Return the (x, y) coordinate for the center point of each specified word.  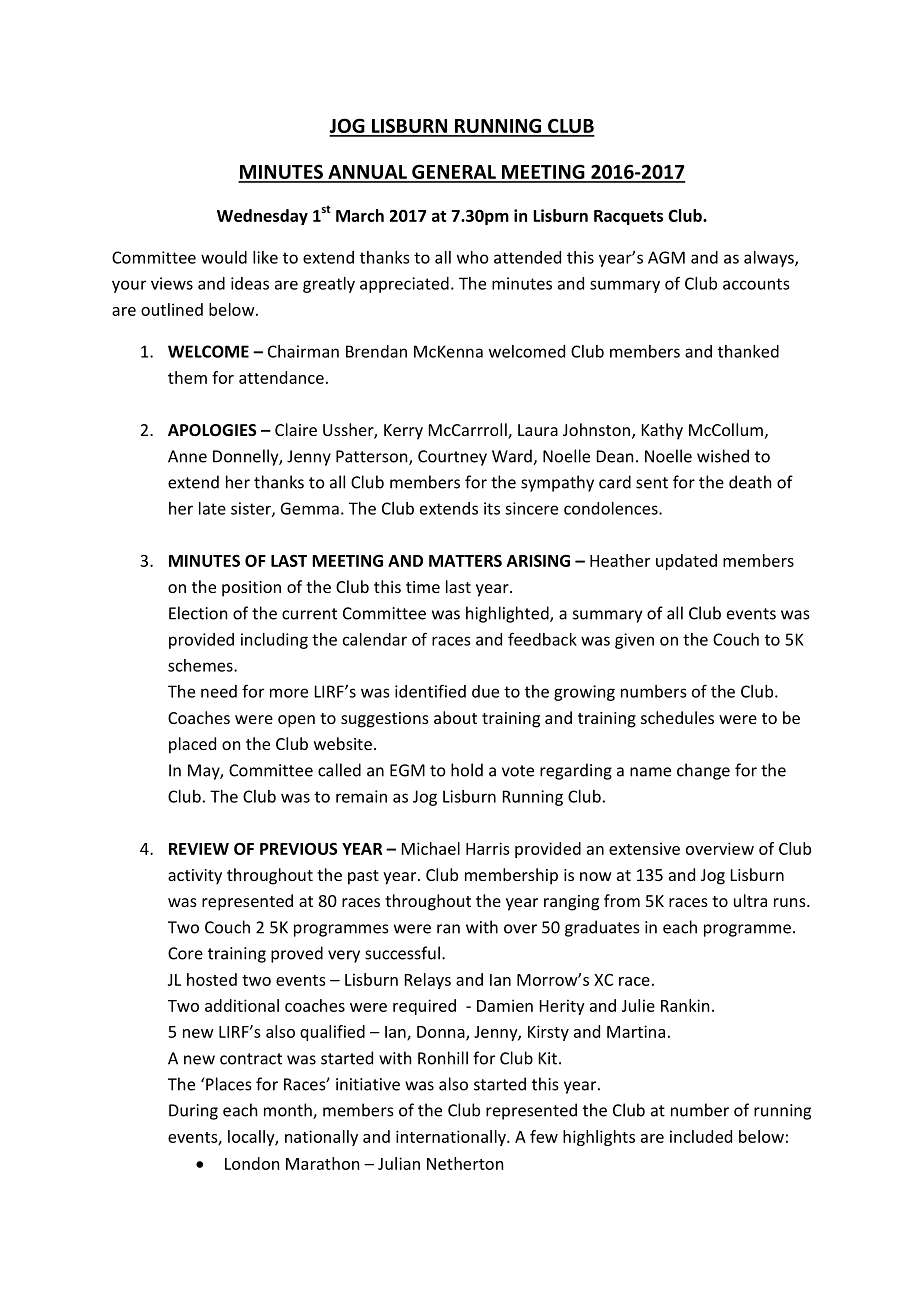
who (473, 257)
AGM (666, 257)
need (219, 691)
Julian (399, 1163)
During (193, 1112)
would (224, 257)
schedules (677, 717)
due (485, 691)
